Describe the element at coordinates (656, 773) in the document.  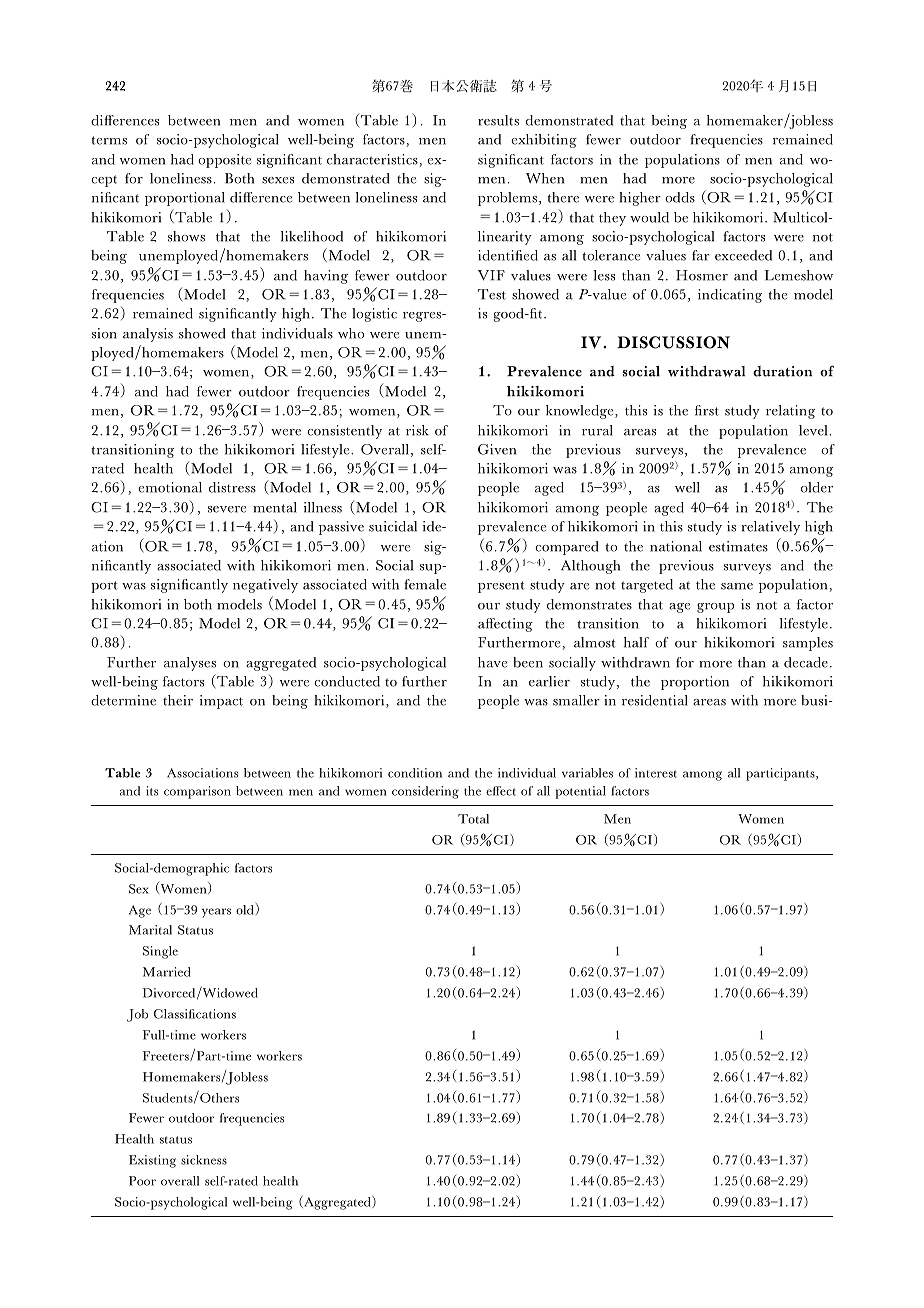
I see `interest` at that location.
